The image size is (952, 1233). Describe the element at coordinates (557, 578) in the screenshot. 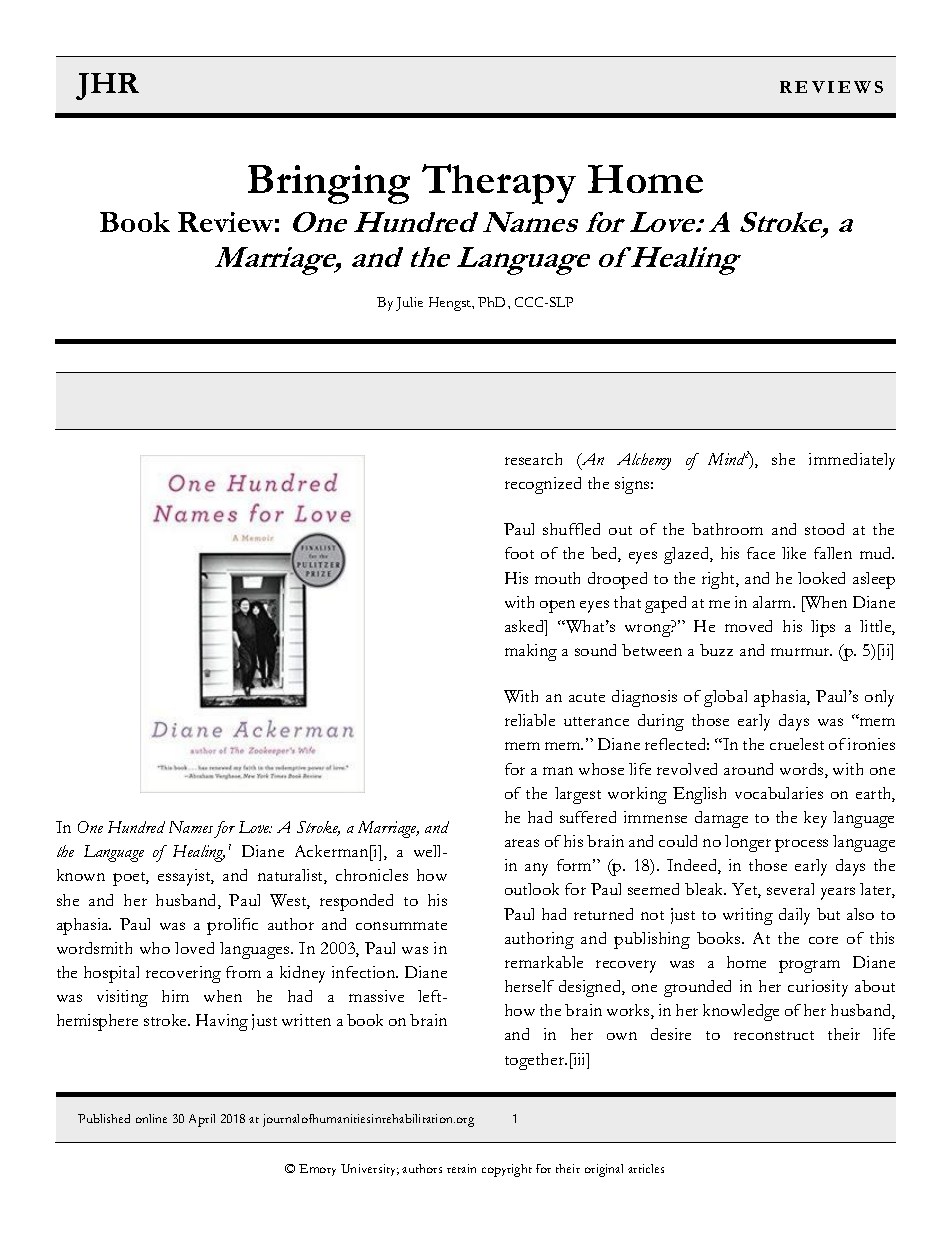

I see `mouth` at that location.
